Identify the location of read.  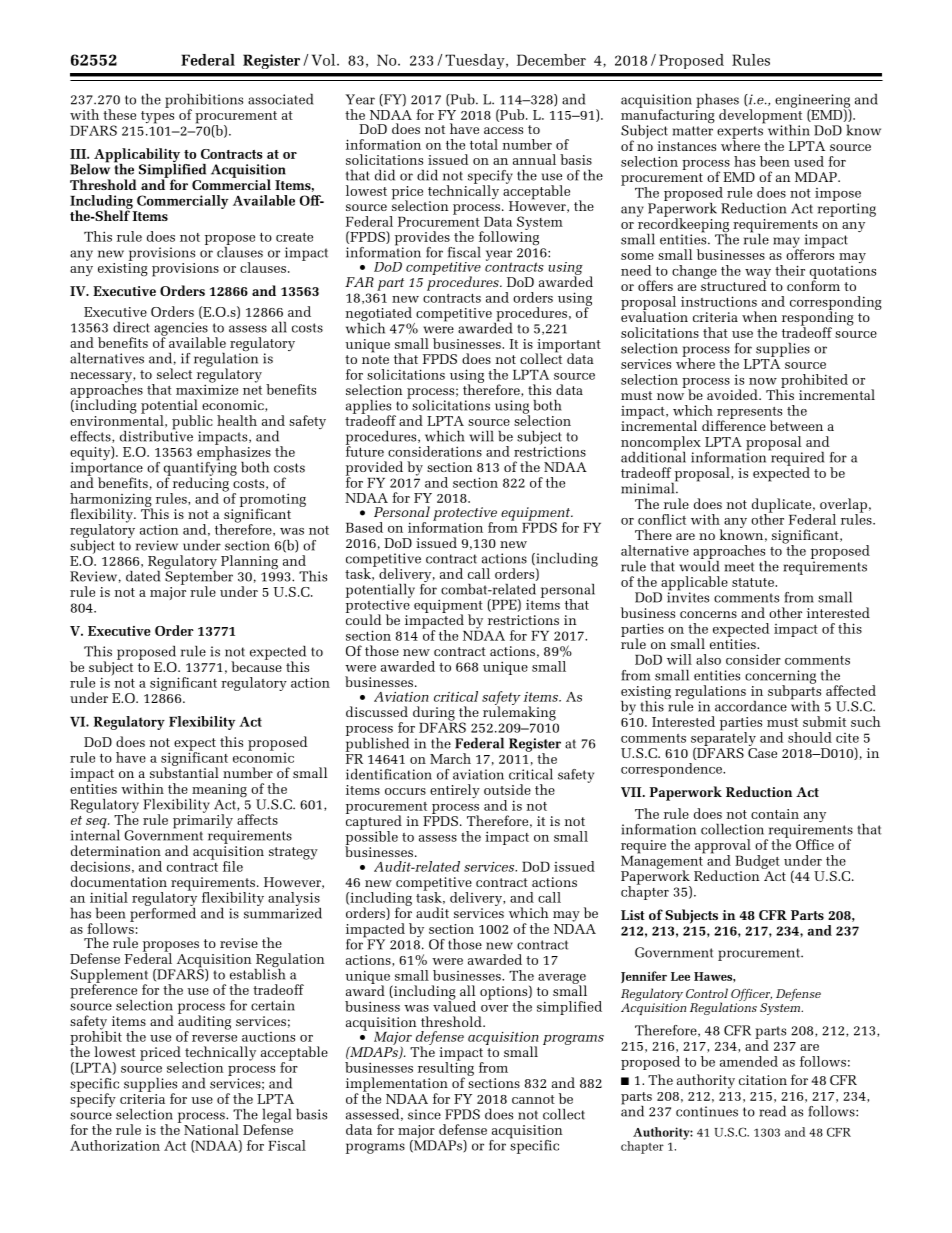
(772, 1111).
